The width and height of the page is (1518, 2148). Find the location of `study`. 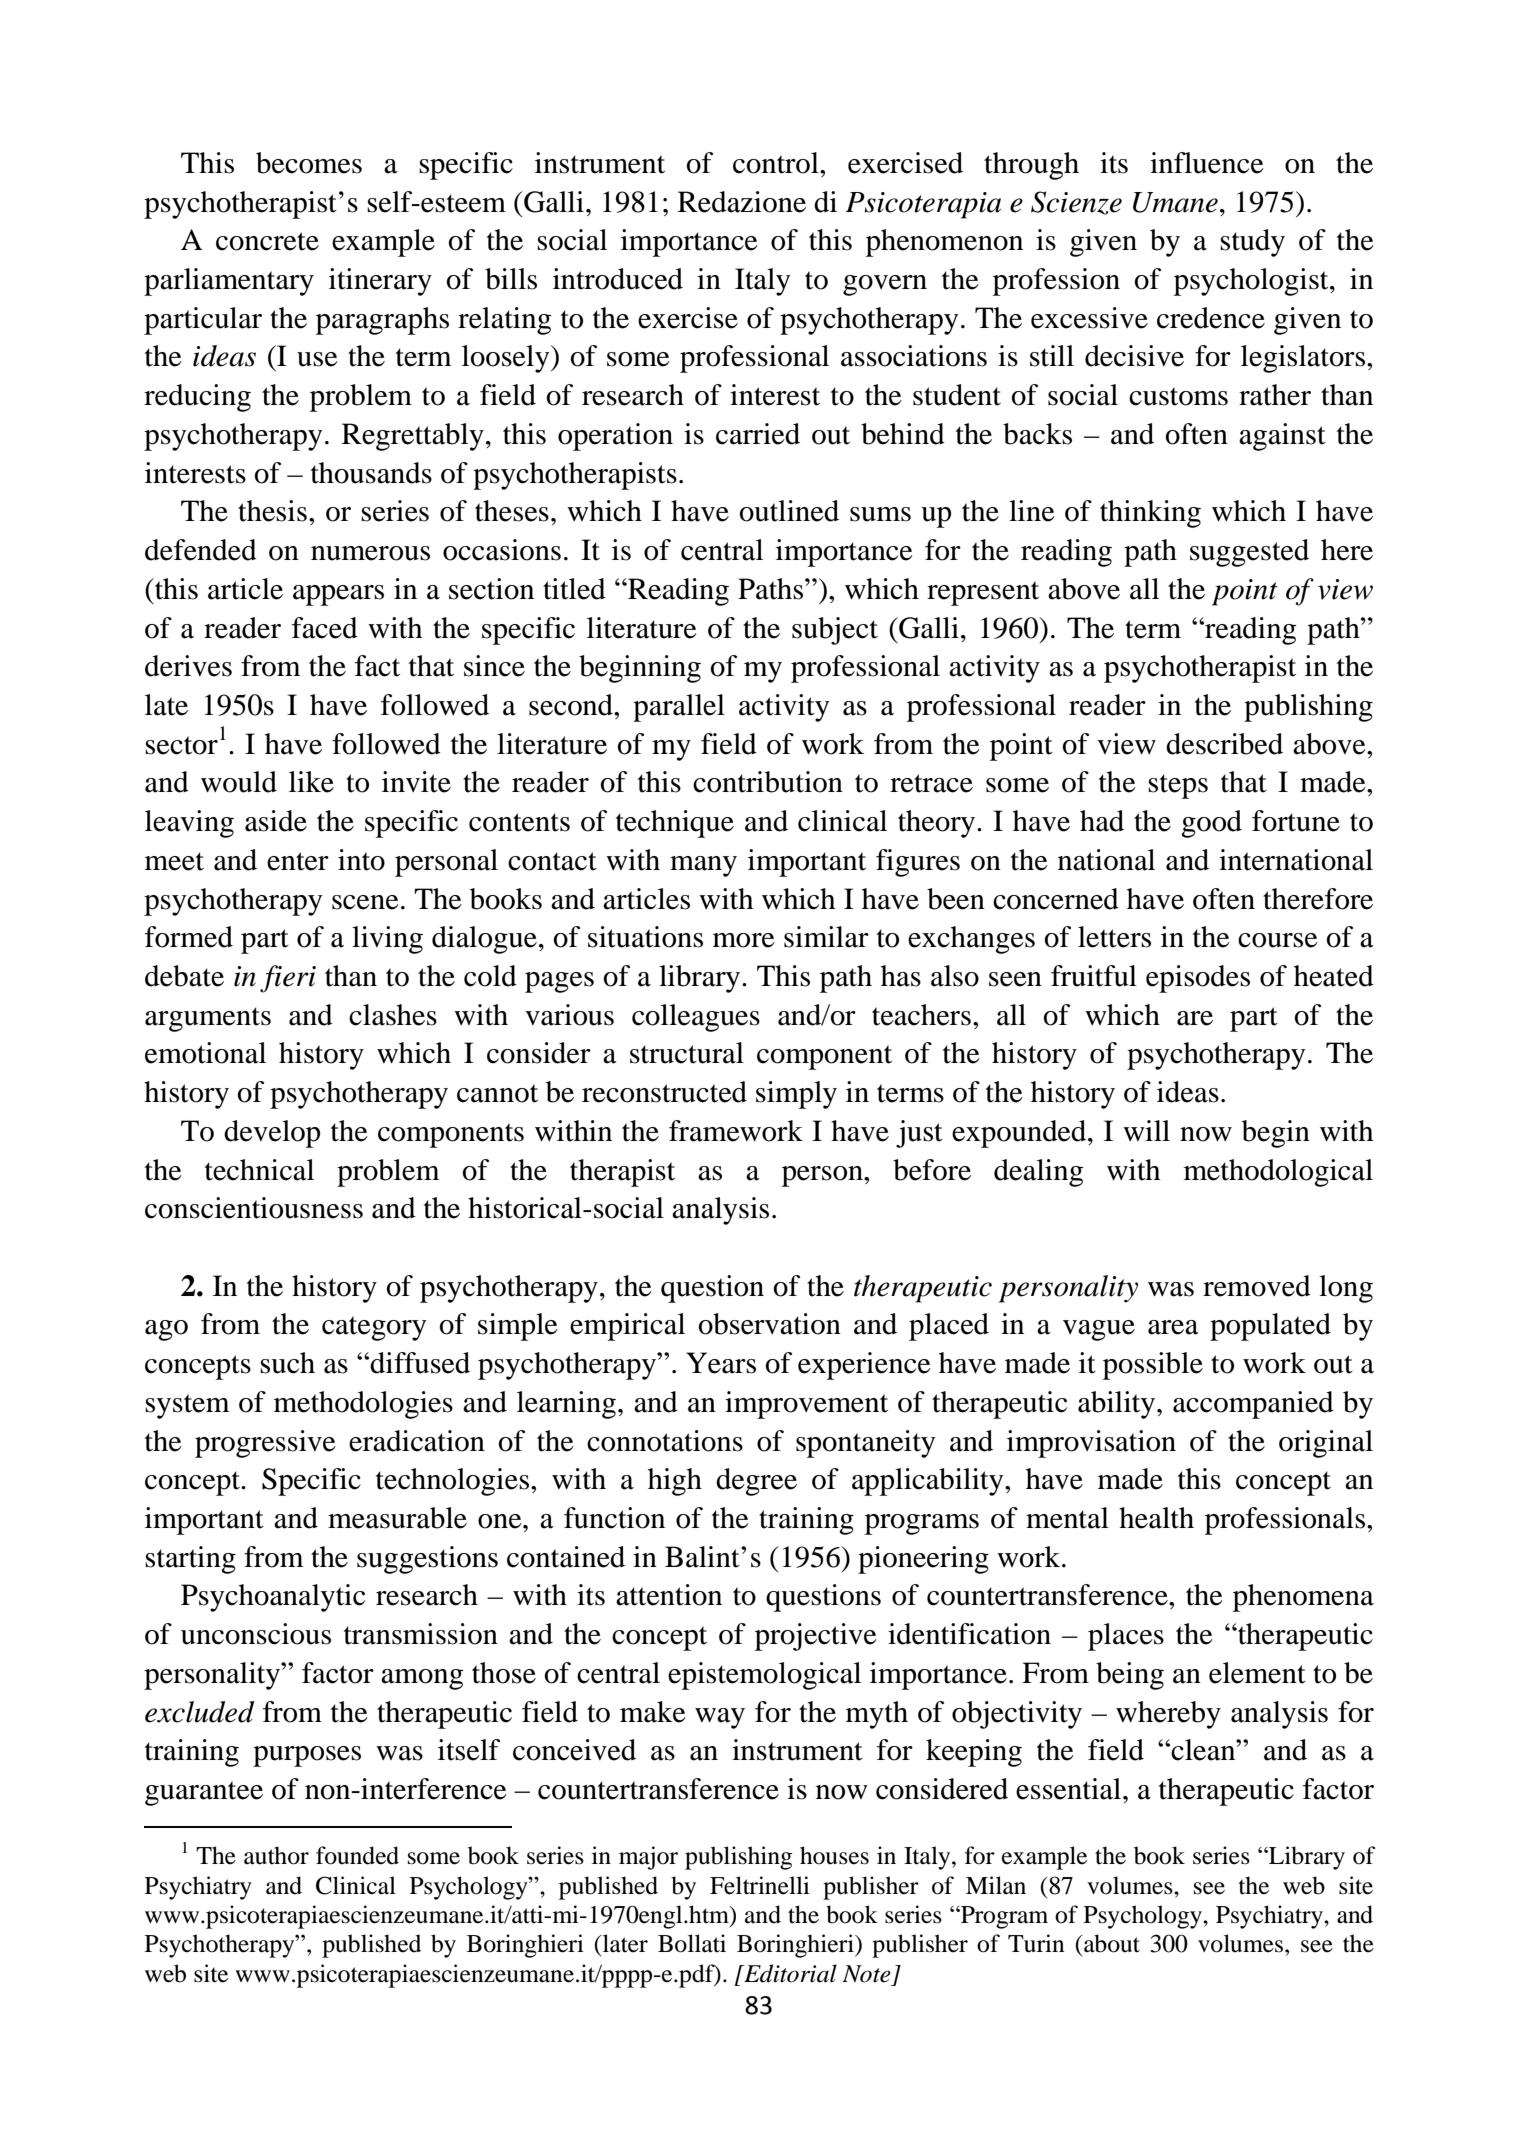

study is located at coordinates (1252, 243).
